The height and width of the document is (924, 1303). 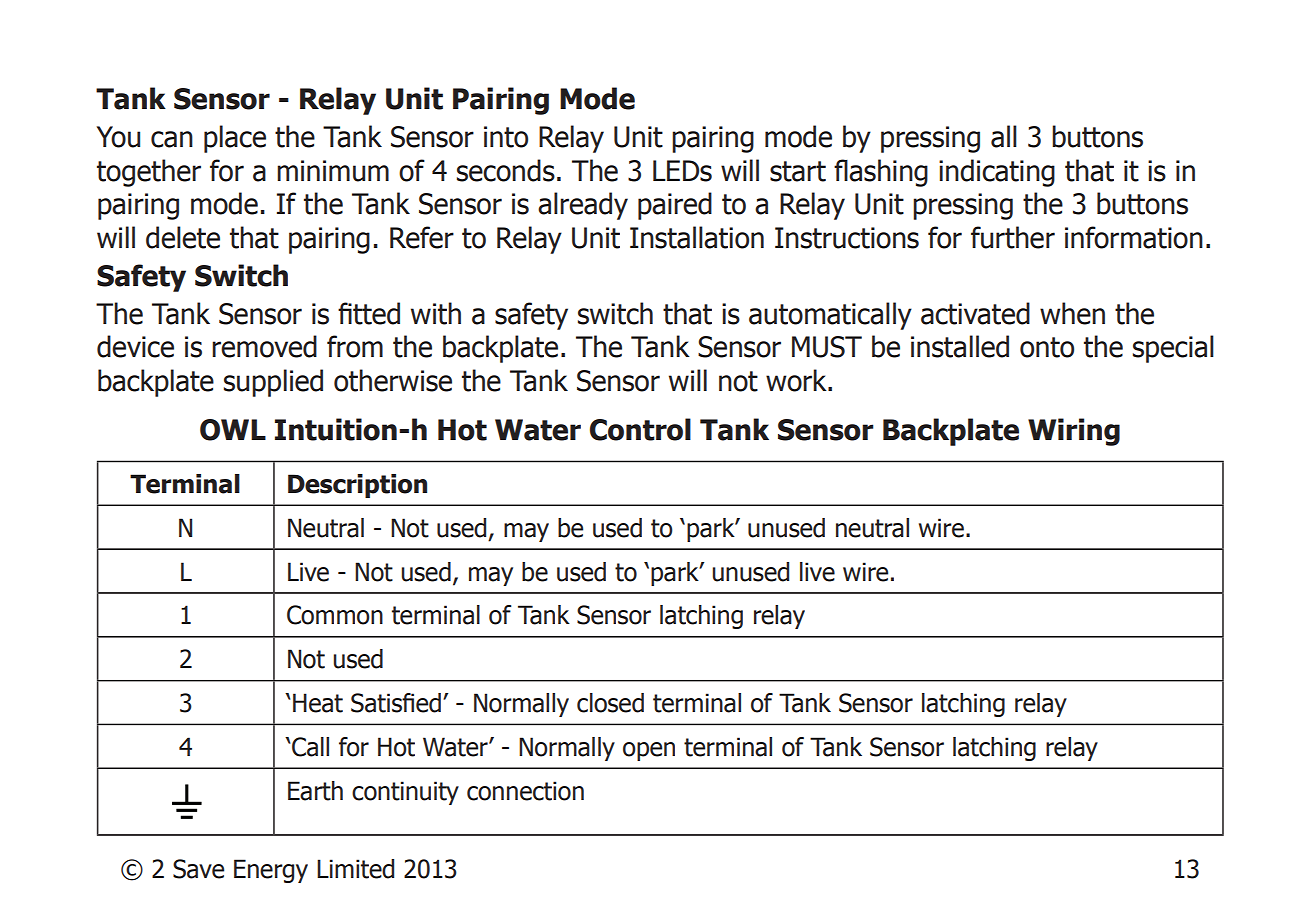 What do you see at coordinates (610, 703) in the document?
I see `closed` at bounding box center [610, 703].
